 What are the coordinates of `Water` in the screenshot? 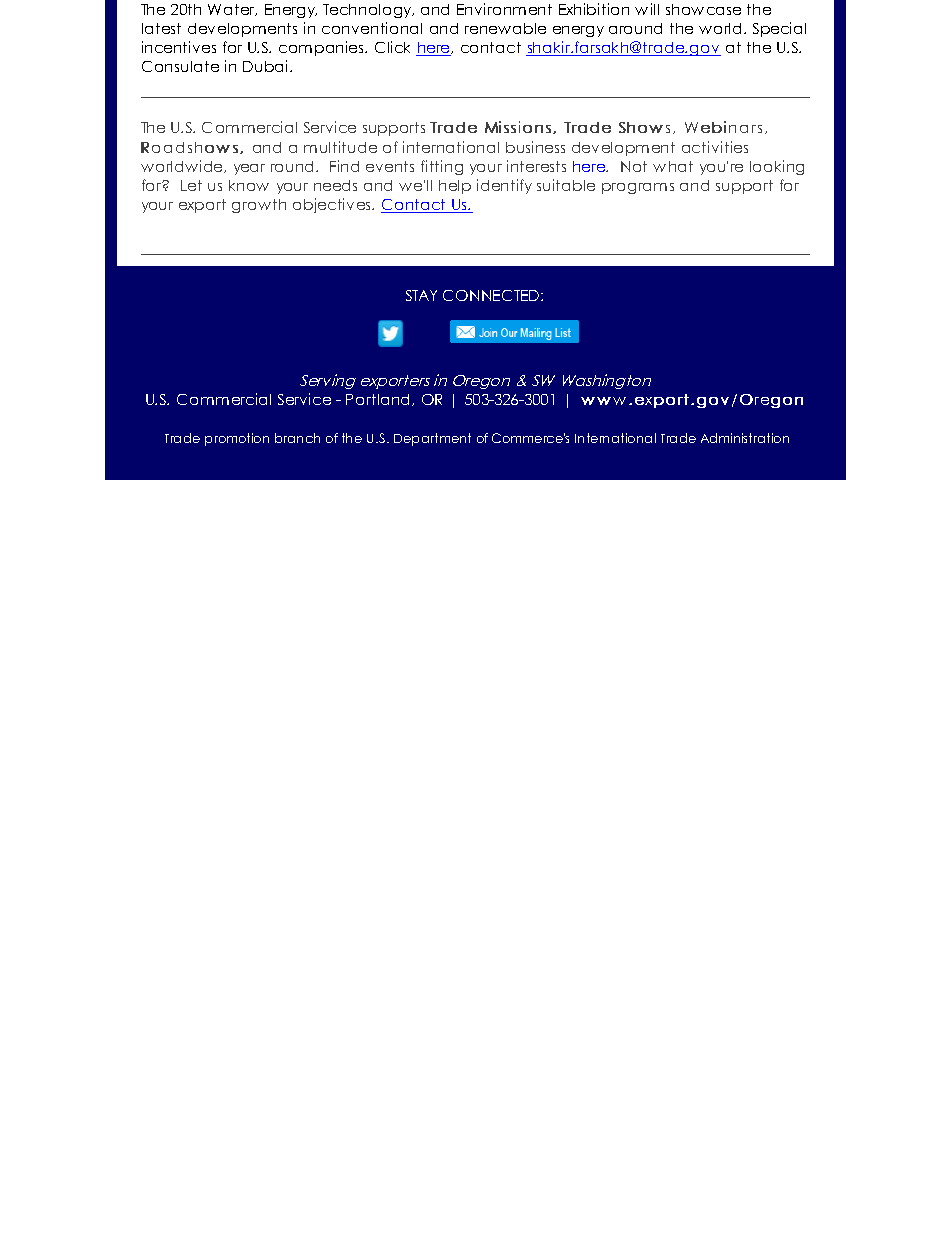 It's located at (232, 10).
